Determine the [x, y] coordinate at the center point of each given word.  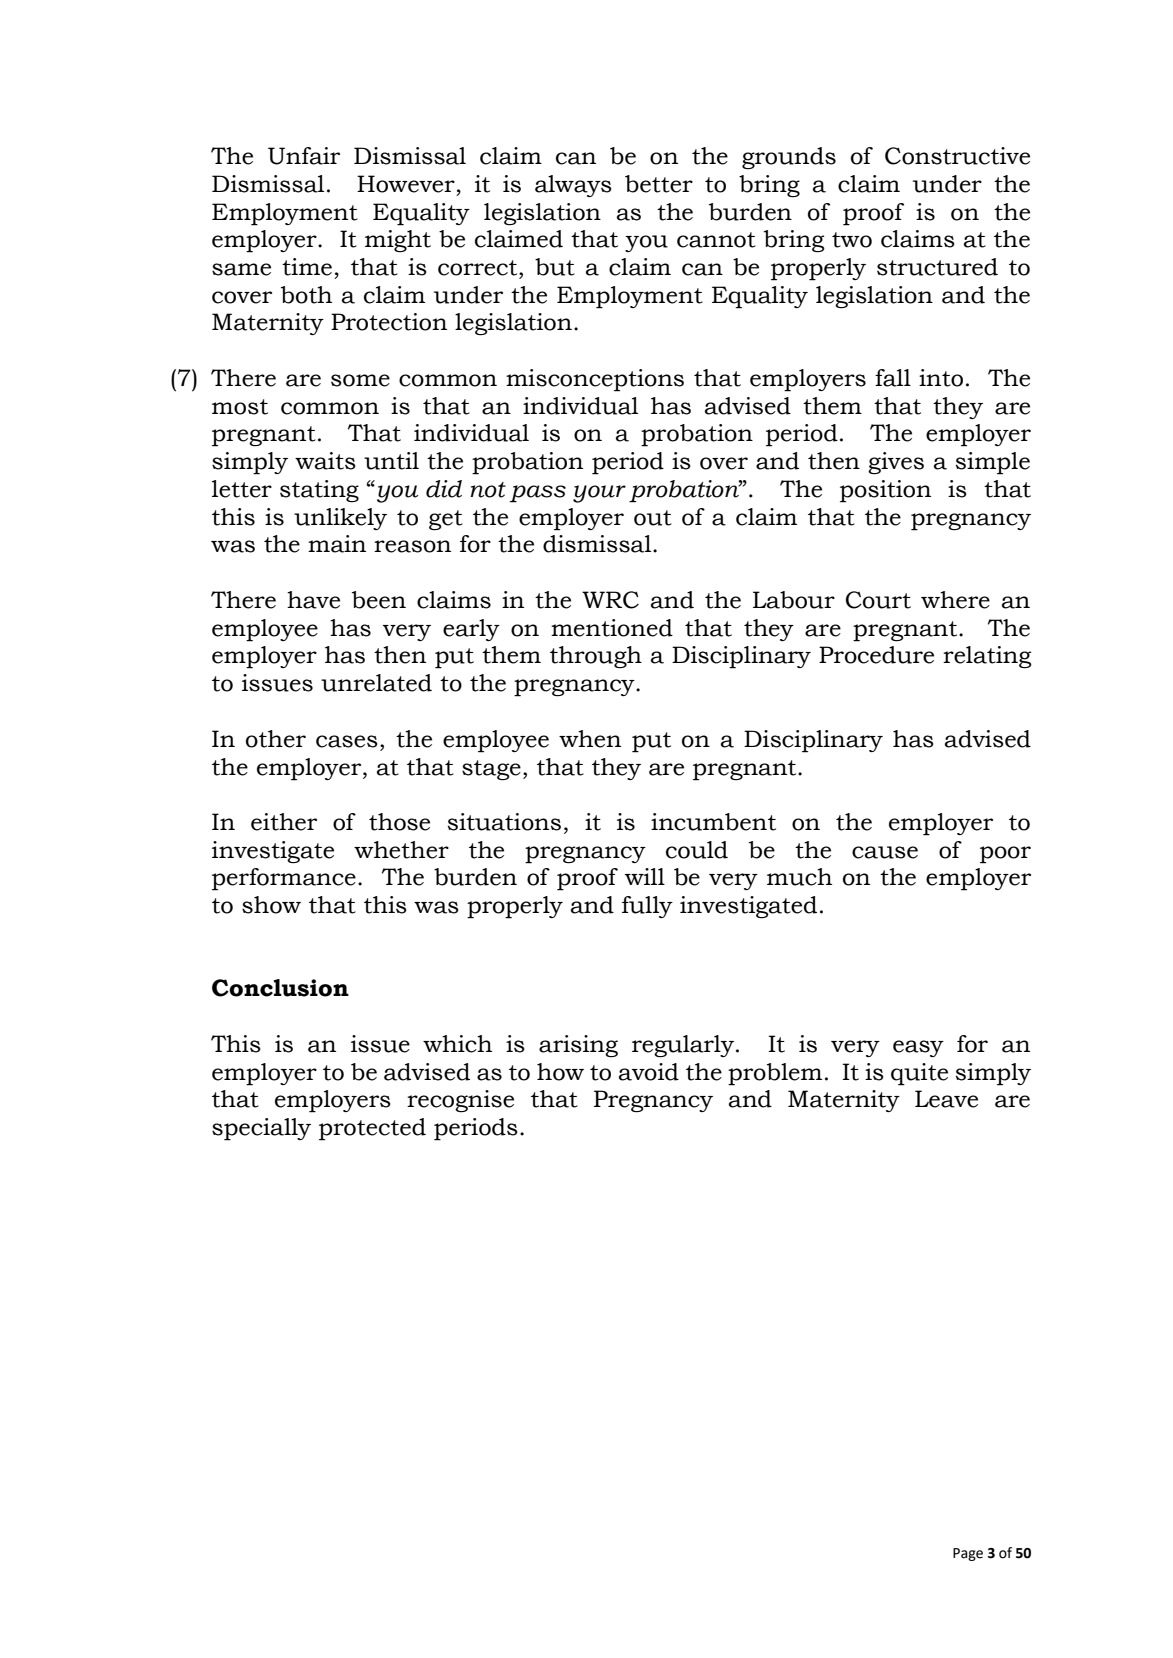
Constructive [957, 156]
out [653, 518]
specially [261, 1129]
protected [372, 1129]
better [659, 184]
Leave [946, 1099]
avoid [649, 1072]
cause [885, 852]
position [885, 491]
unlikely [340, 519]
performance [284, 879]
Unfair [304, 156]
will [645, 876]
